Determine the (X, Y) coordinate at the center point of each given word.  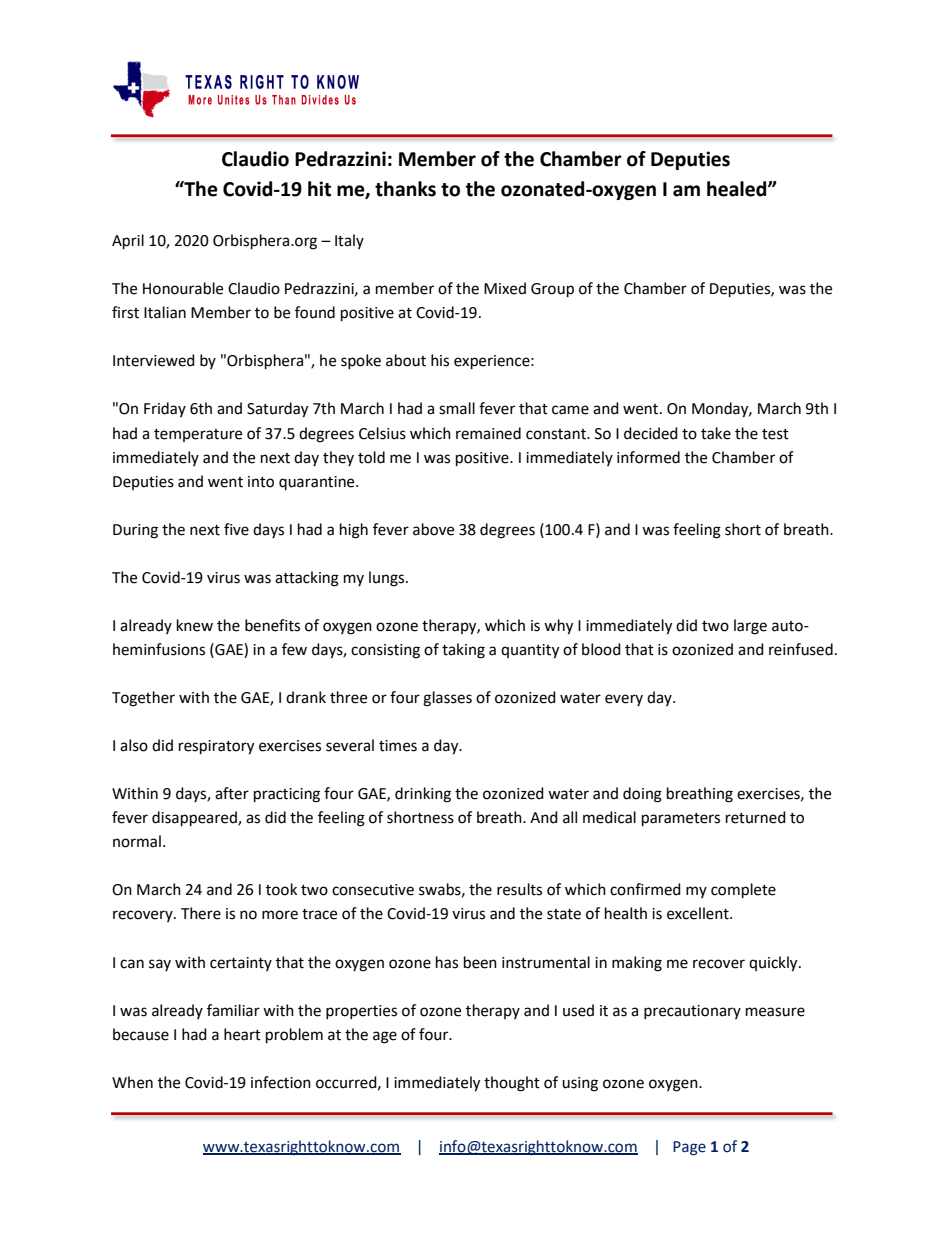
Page (689, 1148)
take (716, 433)
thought (512, 1084)
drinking (423, 795)
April (128, 242)
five (236, 529)
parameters (681, 820)
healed (738, 189)
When (132, 1082)
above (433, 529)
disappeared (195, 819)
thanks (405, 189)
